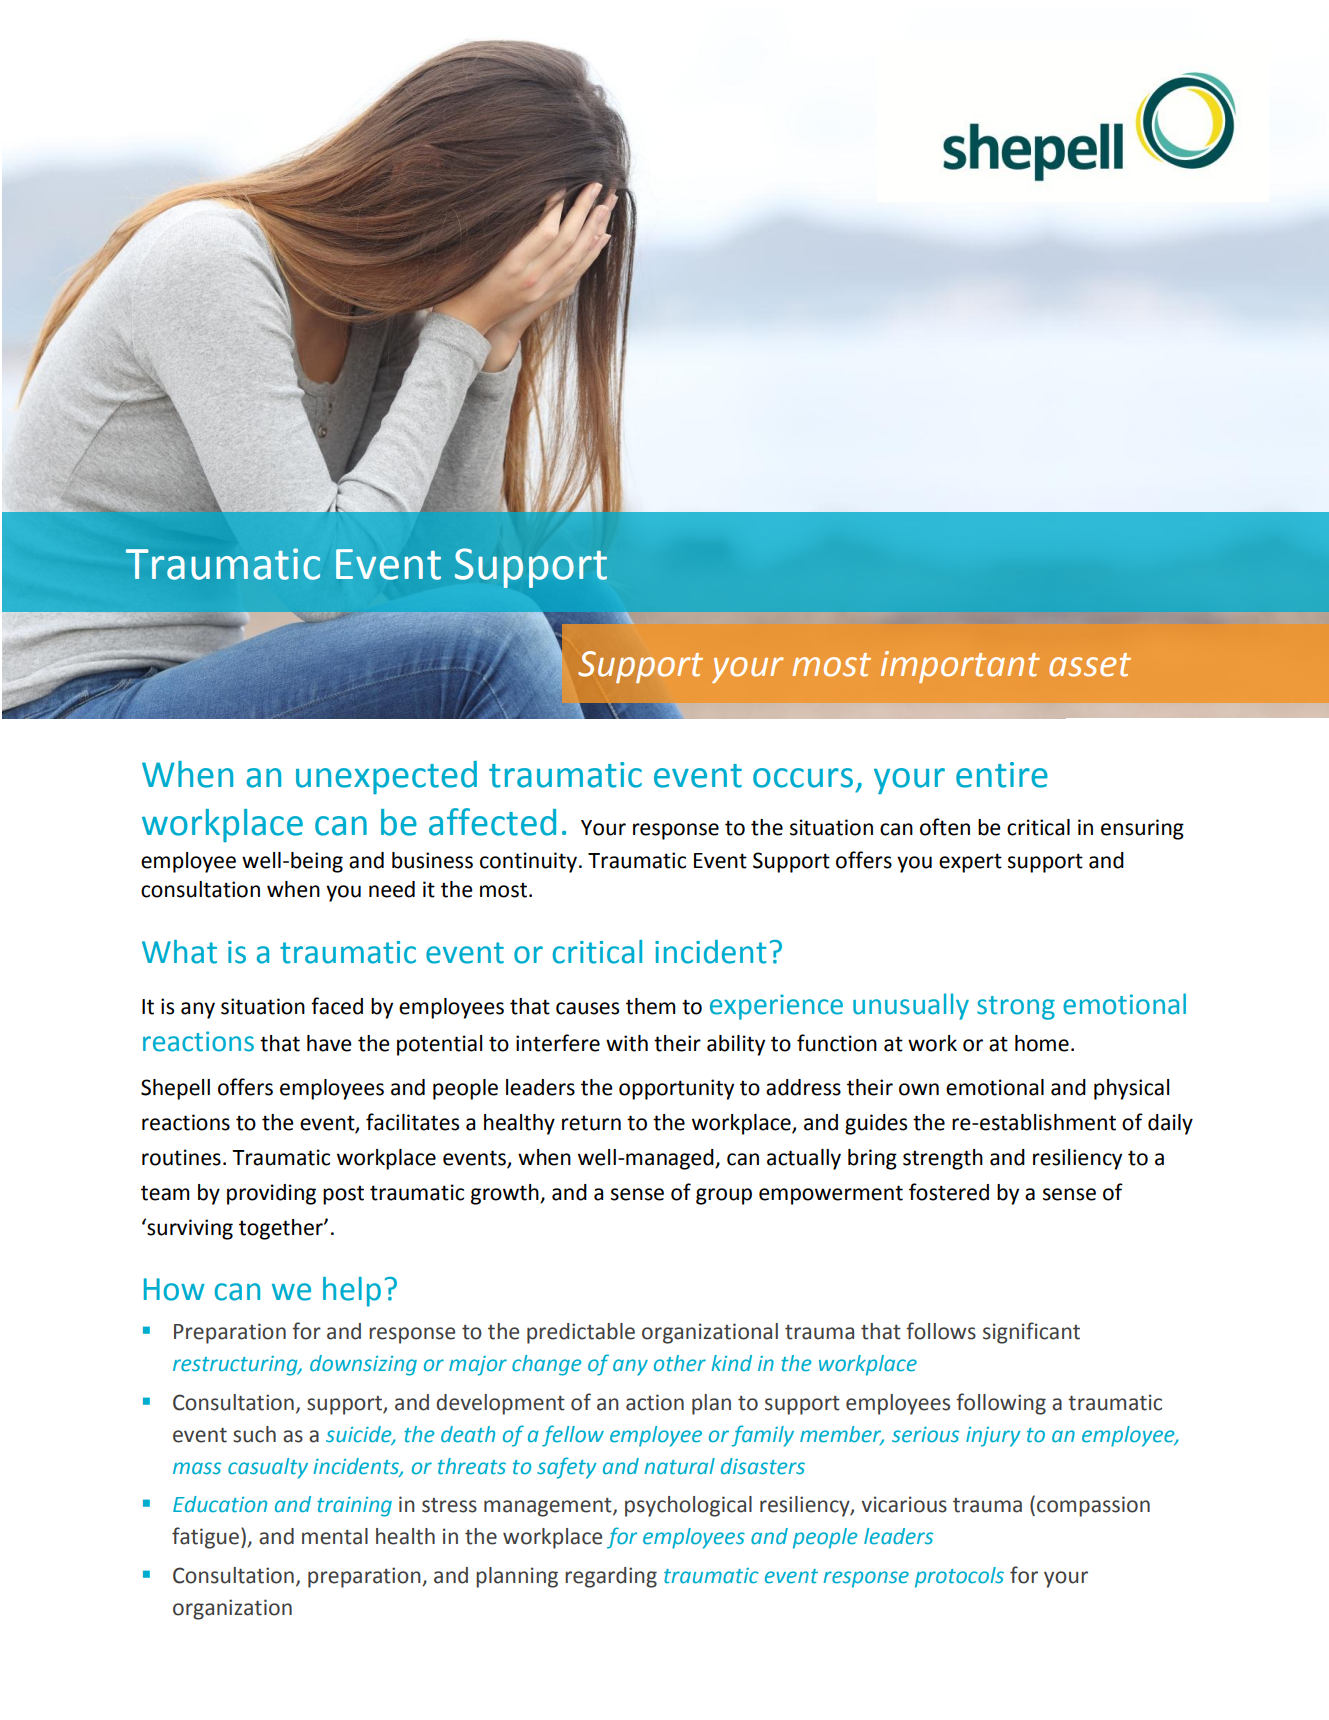 This page has width=1329, height=1720. What do you see at coordinates (337, 1006) in the page?
I see `faced` at bounding box center [337, 1006].
